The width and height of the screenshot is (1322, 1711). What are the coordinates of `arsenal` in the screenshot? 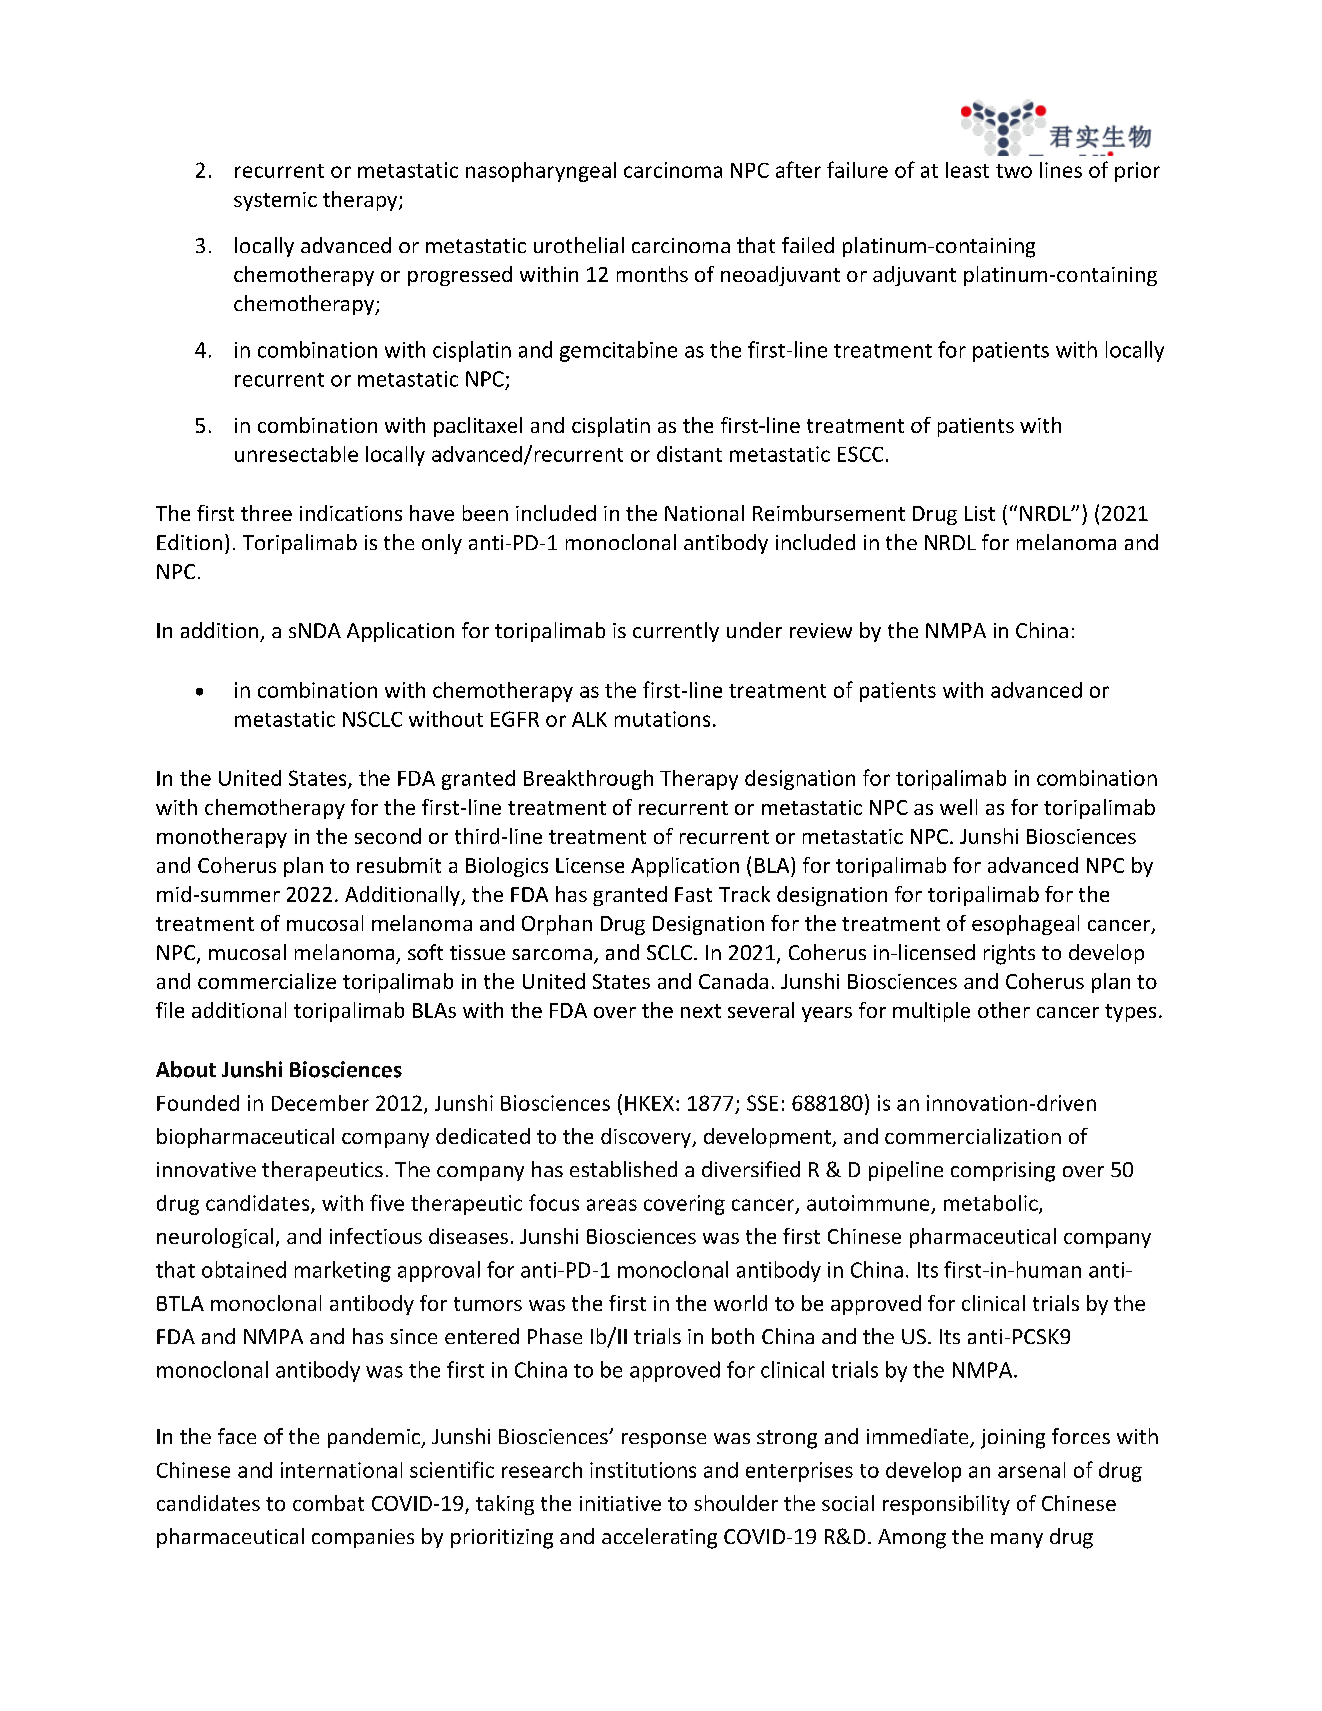 It's located at (1031, 1470).
